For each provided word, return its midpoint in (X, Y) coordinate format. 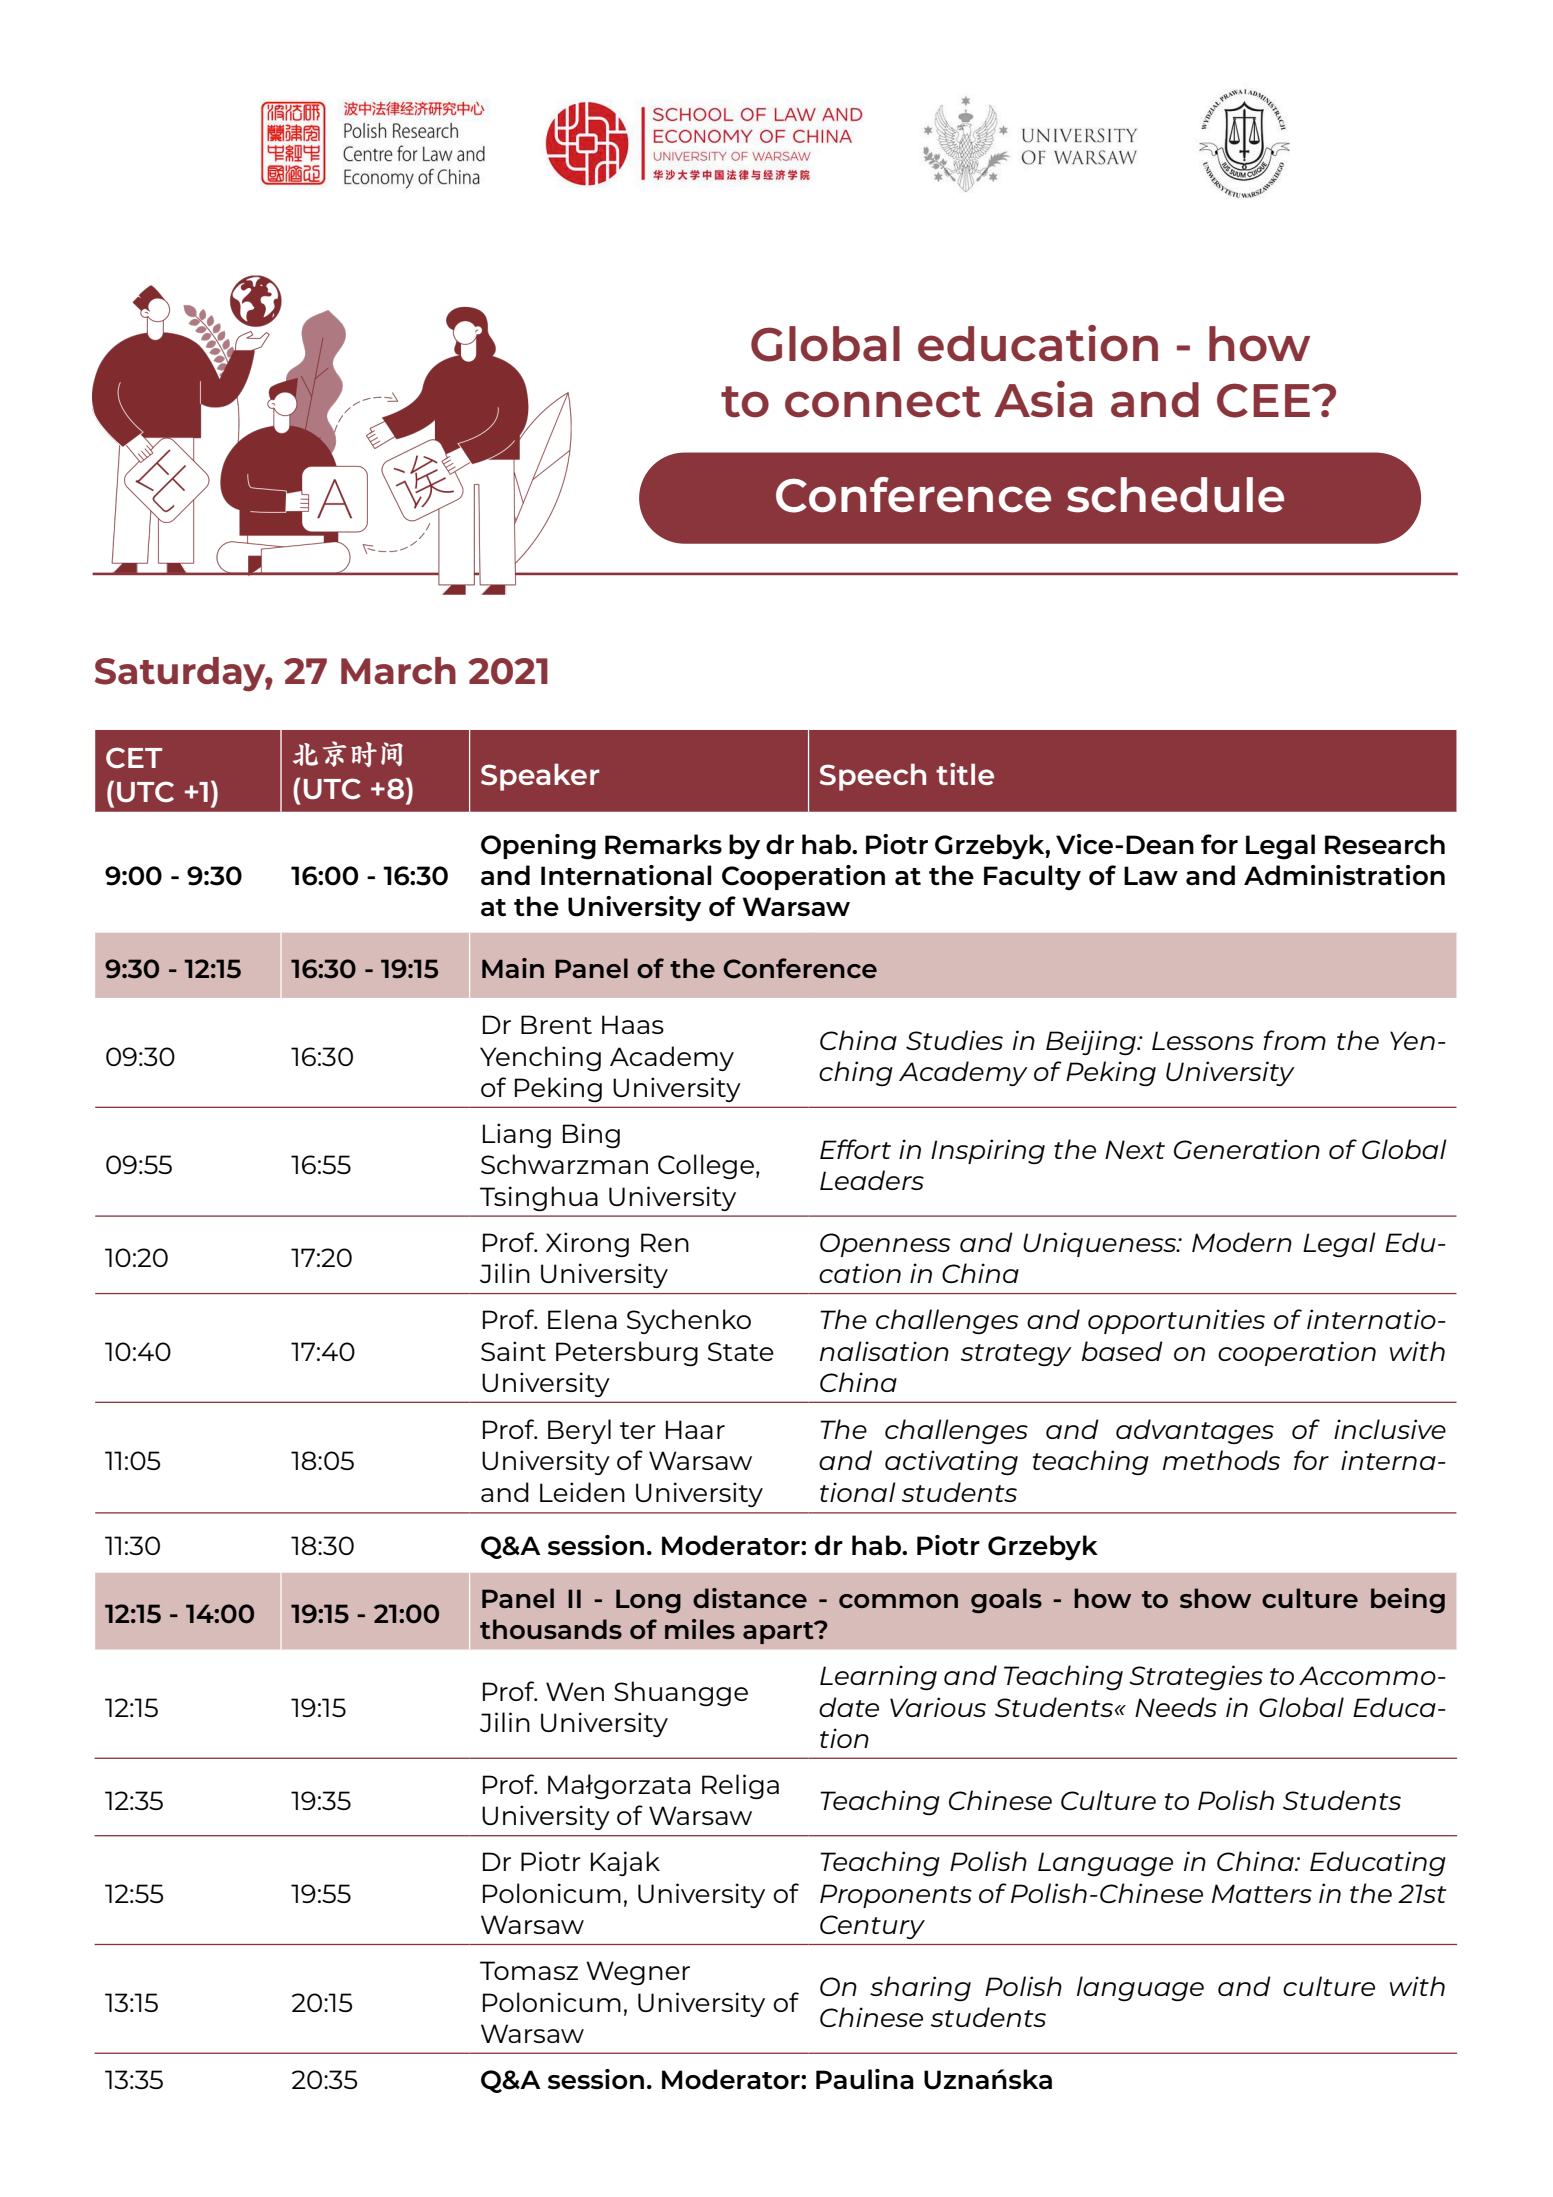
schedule (1175, 495)
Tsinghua (539, 1198)
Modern (1242, 1242)
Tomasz (529, 1970)
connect (883, 402)
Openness (885, 1245)
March (398, 671)
